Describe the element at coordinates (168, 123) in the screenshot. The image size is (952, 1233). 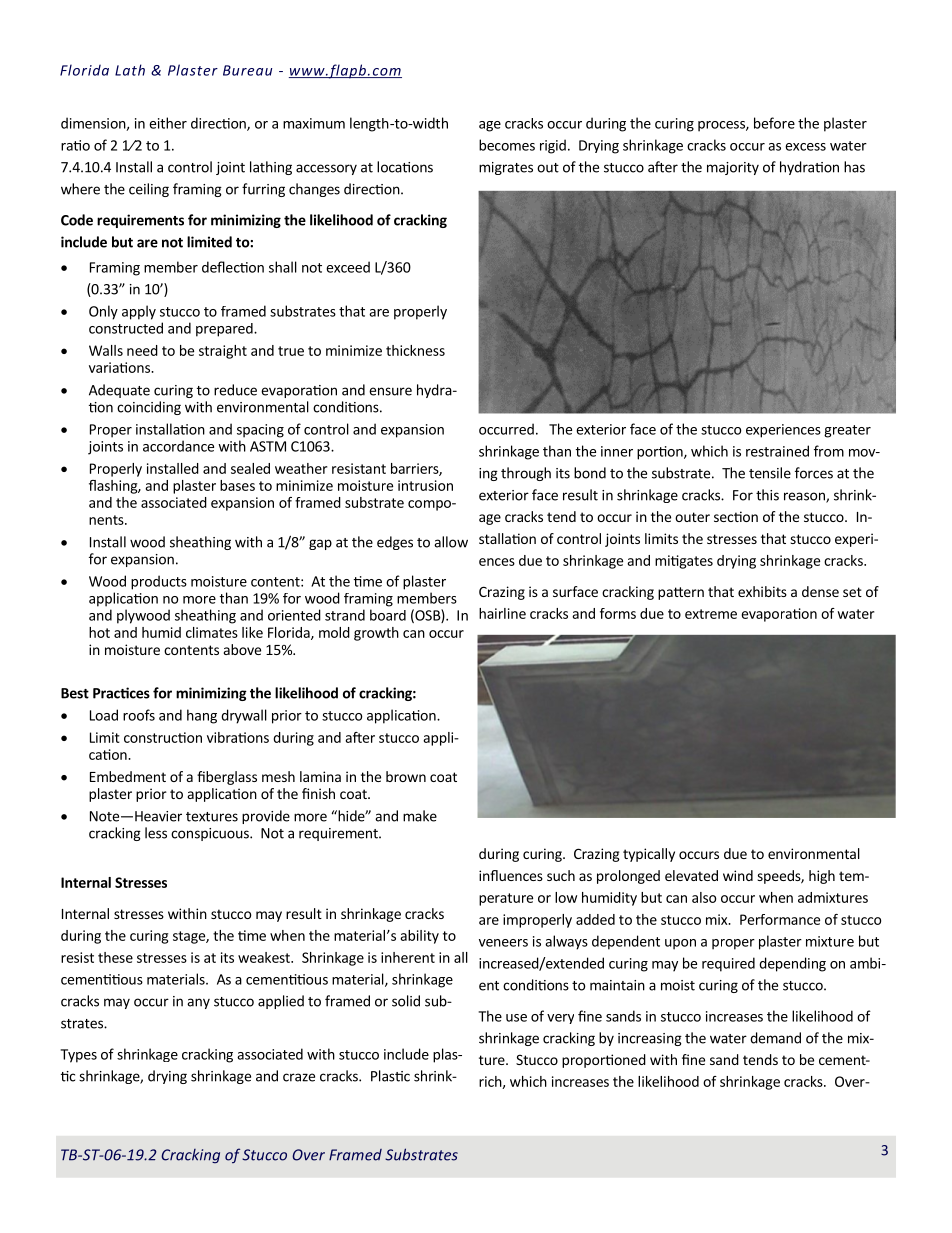
I see `either` at that location.
